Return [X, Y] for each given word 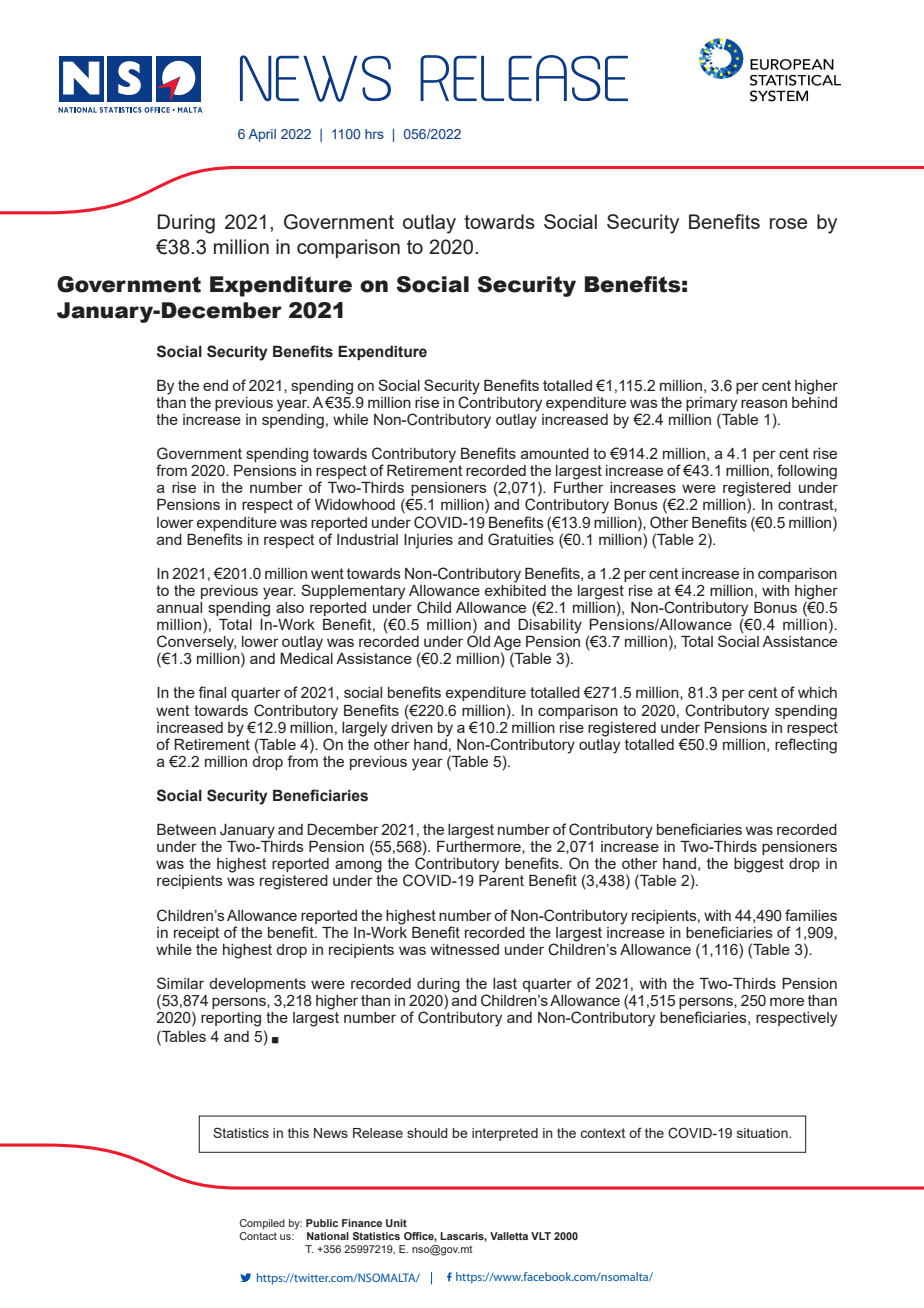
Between [186, 829]
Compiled [262, 1224]
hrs [374, 134]
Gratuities [521, 538]
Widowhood [355, 504]
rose [788, 223]
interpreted [505, 1134]
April [262, 135]
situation [763, 1133]
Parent [501, 880]
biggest [759, 865]
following [807, 472]
